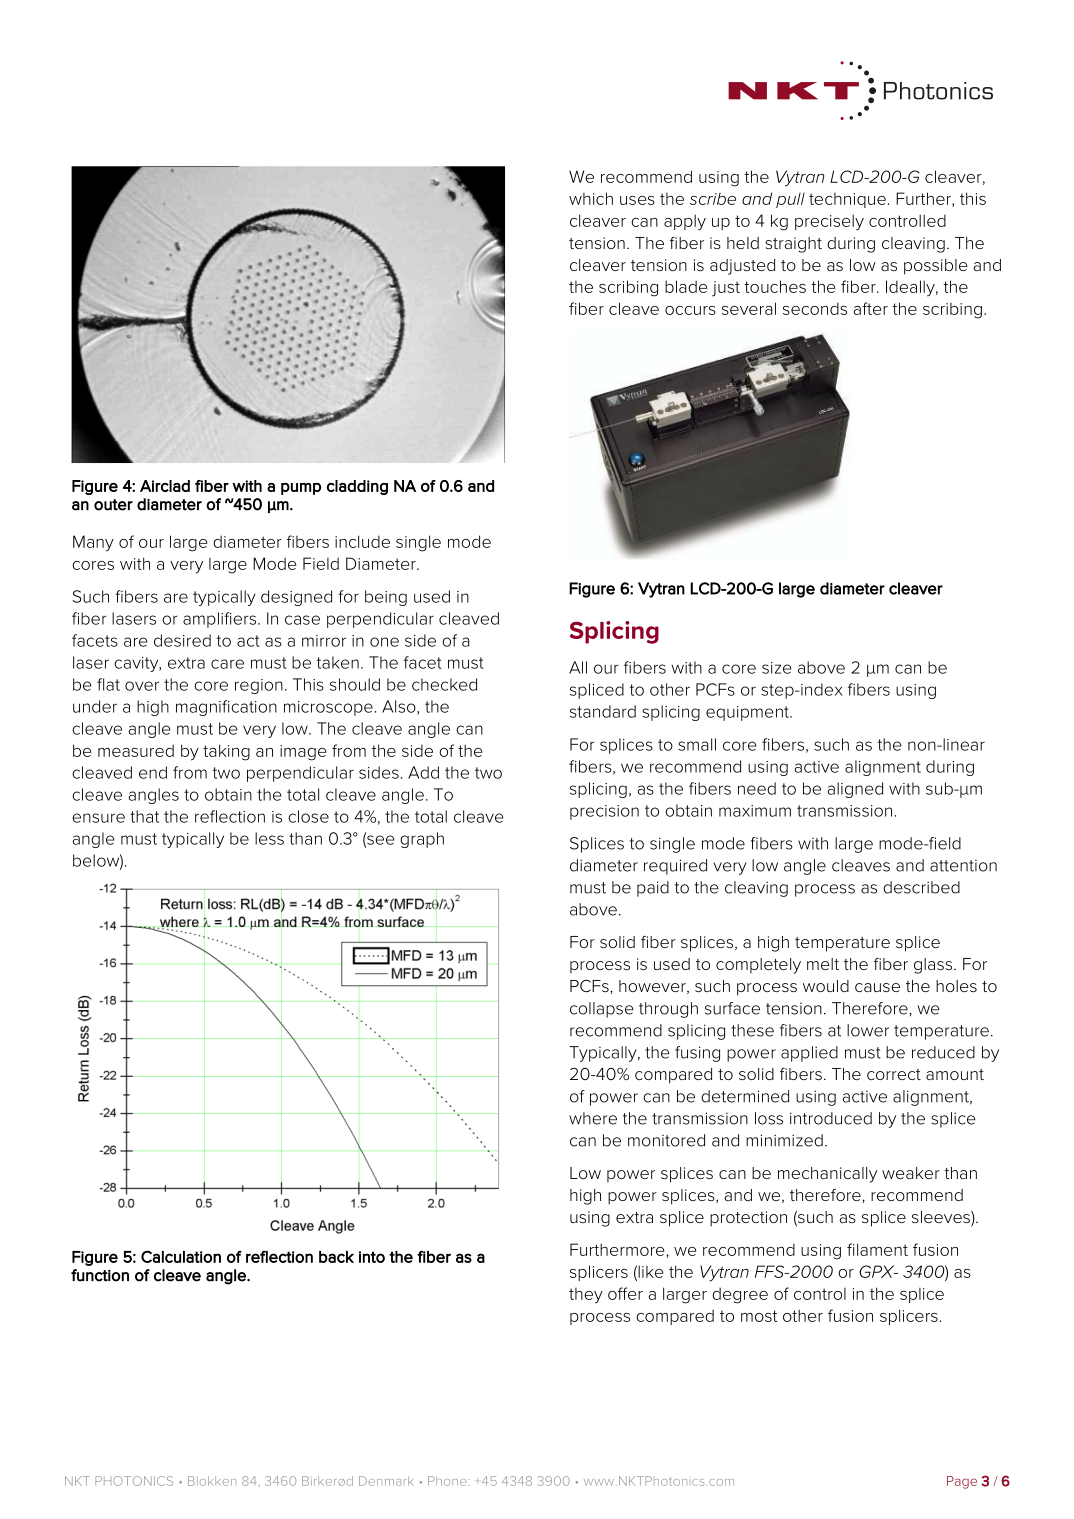 The height and width of the screenshot is (1519, 1074). What do you see at coordinates (448, 1481) in the screenshot?
I see `Phone` at bounding box center [448, 1481].
